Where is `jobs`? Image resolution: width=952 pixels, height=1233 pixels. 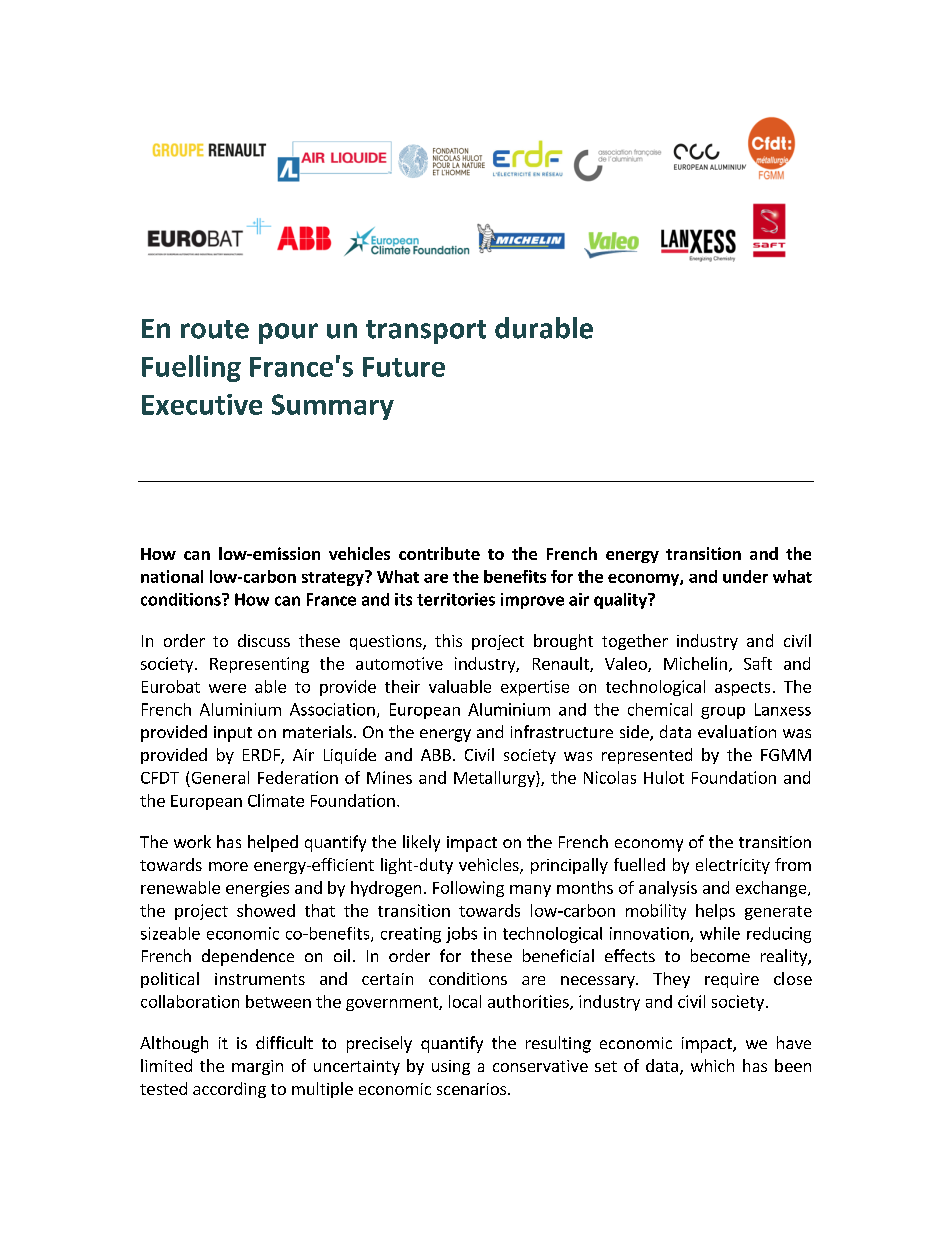 jobs is located at coordinates (461, 935).
